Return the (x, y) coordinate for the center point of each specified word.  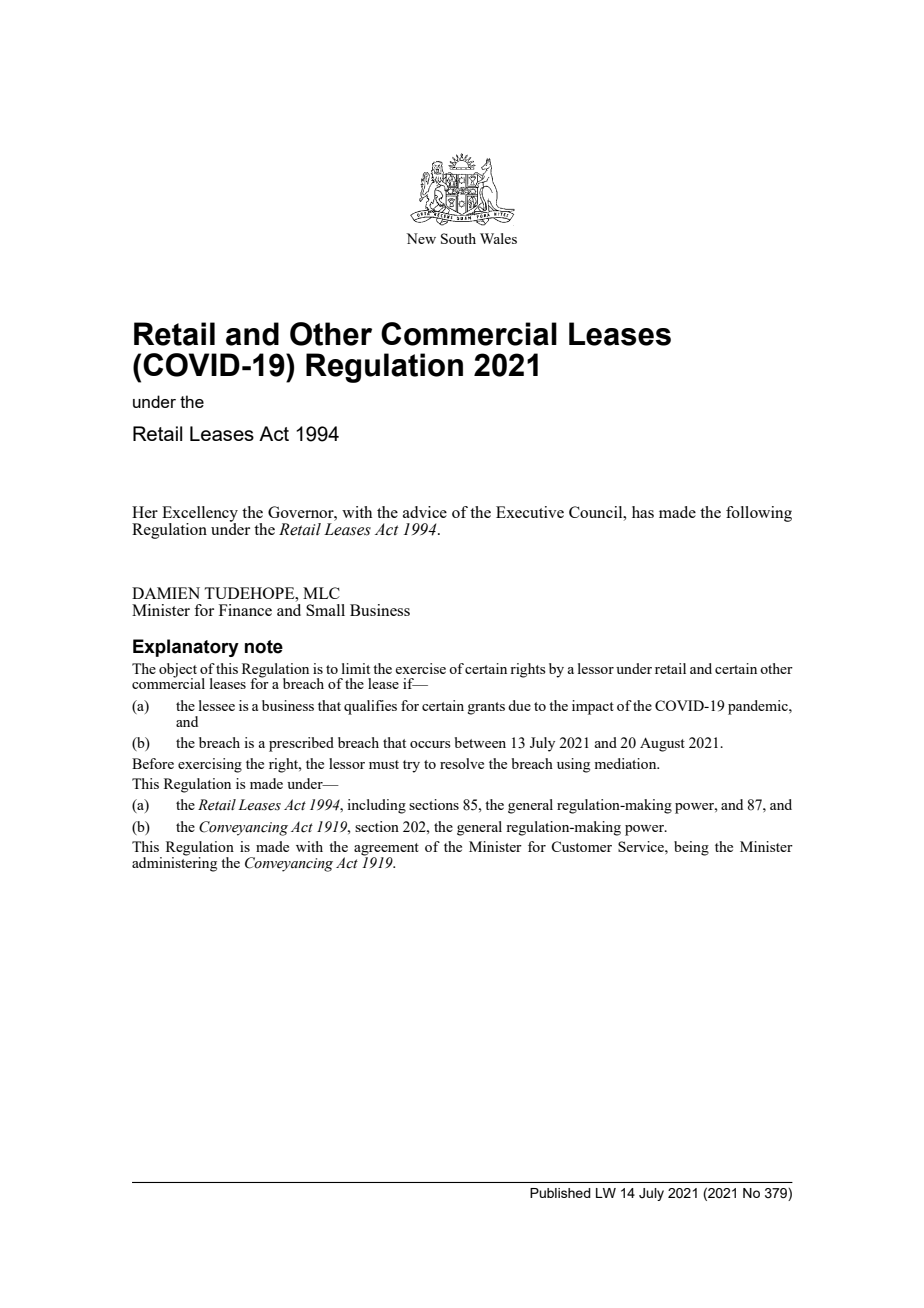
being (691, 848)
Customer (581, 846)
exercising (210, 765)
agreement (386, 850)
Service (642, 846)
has (643, 512)
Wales (498, 238)
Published (560, 1193)
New (421, 238)
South (458, 238)
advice (425, 512)
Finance (245, 610)
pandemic (759, 707)
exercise (420, 668)
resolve (462, 763)
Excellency (200, 515)
